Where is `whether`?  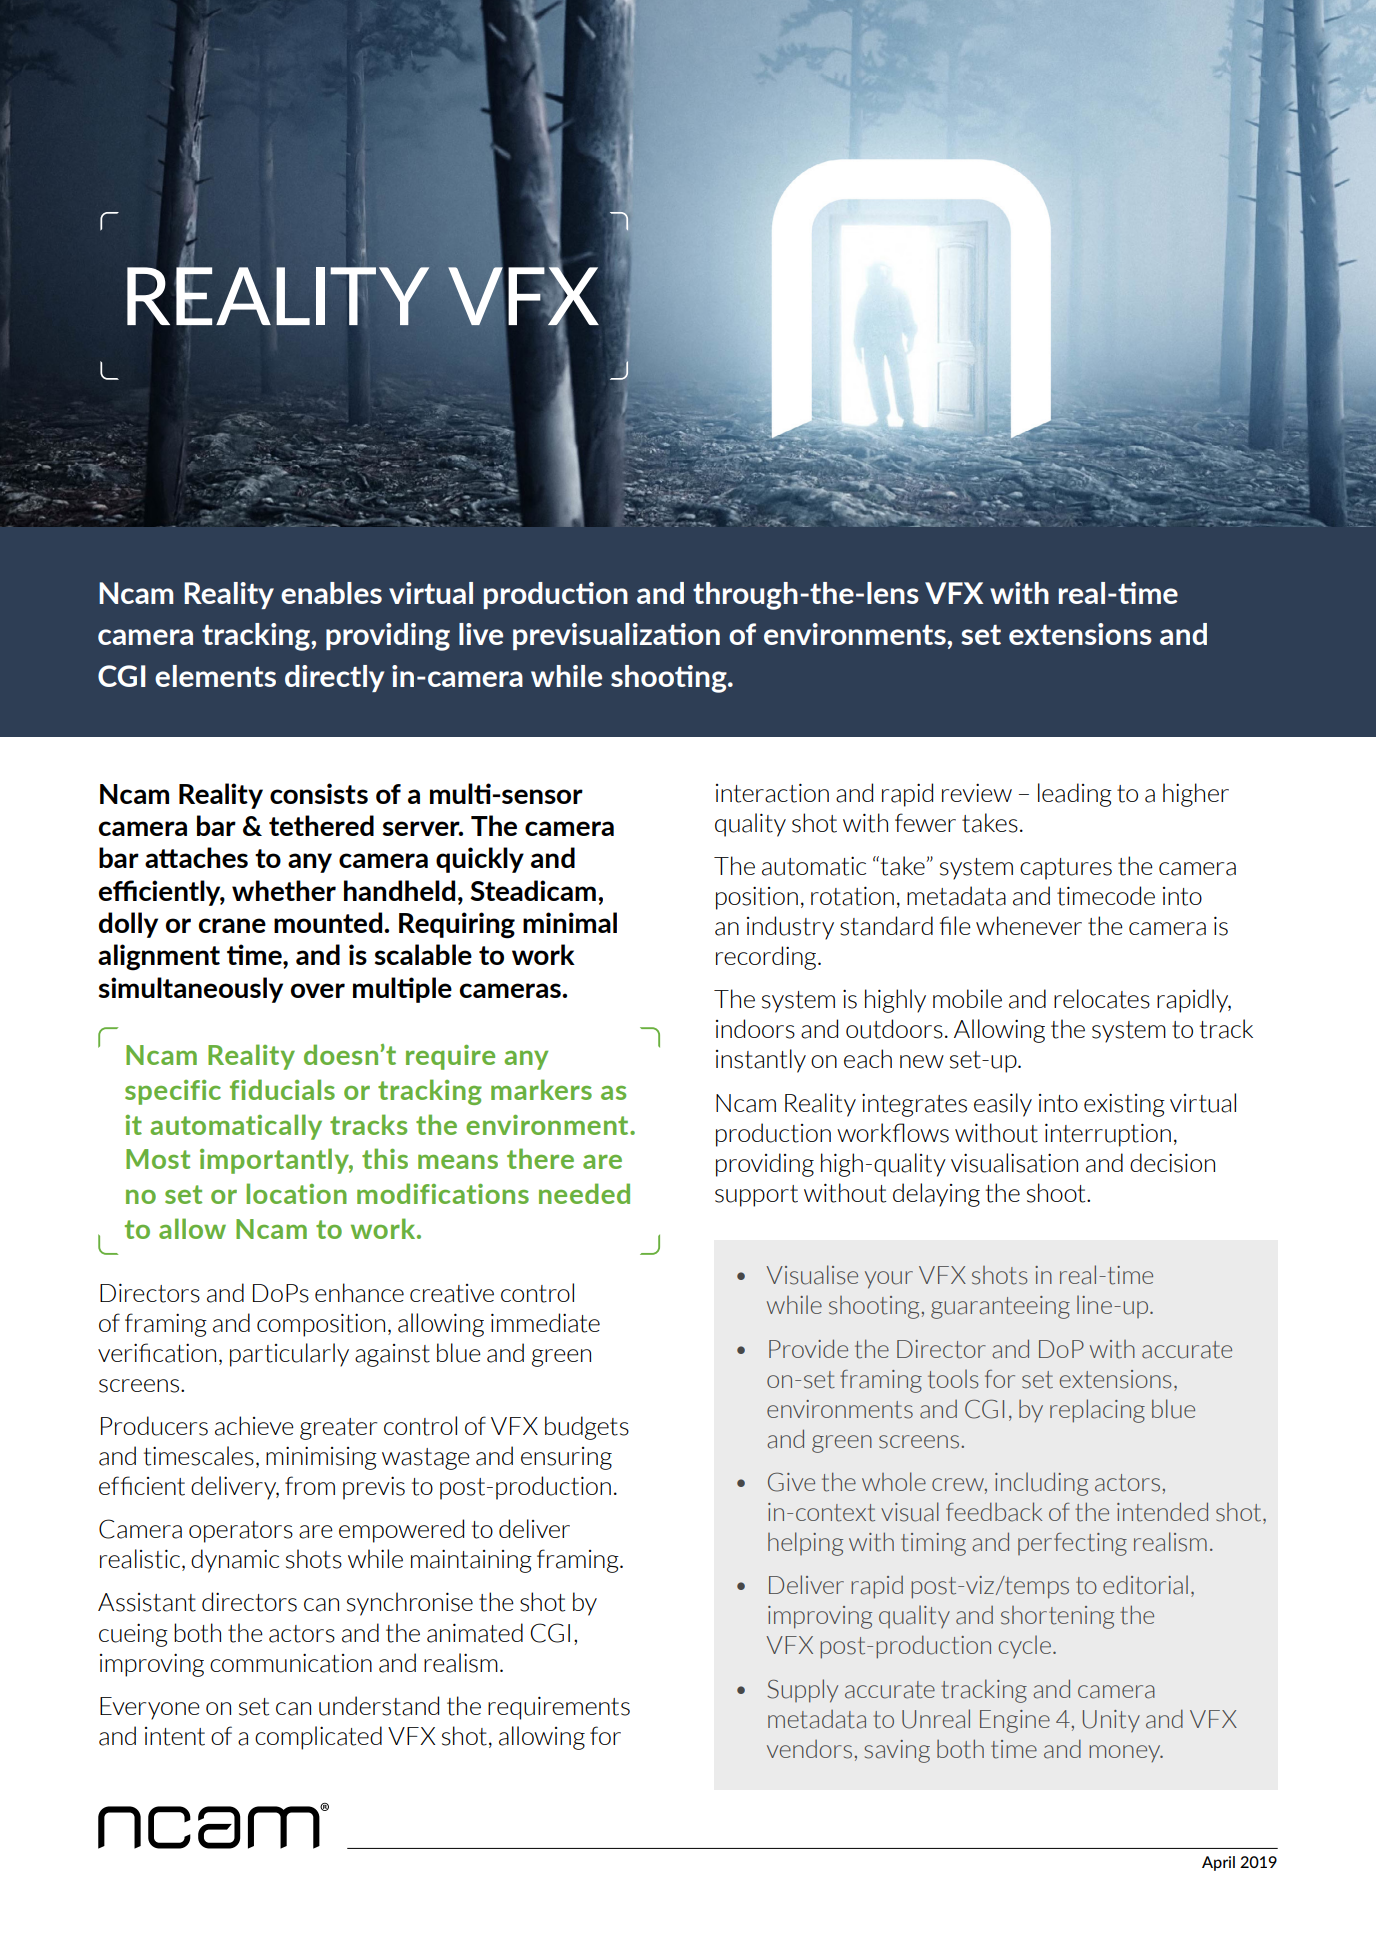
whether is located at coordinates (284, 890).
